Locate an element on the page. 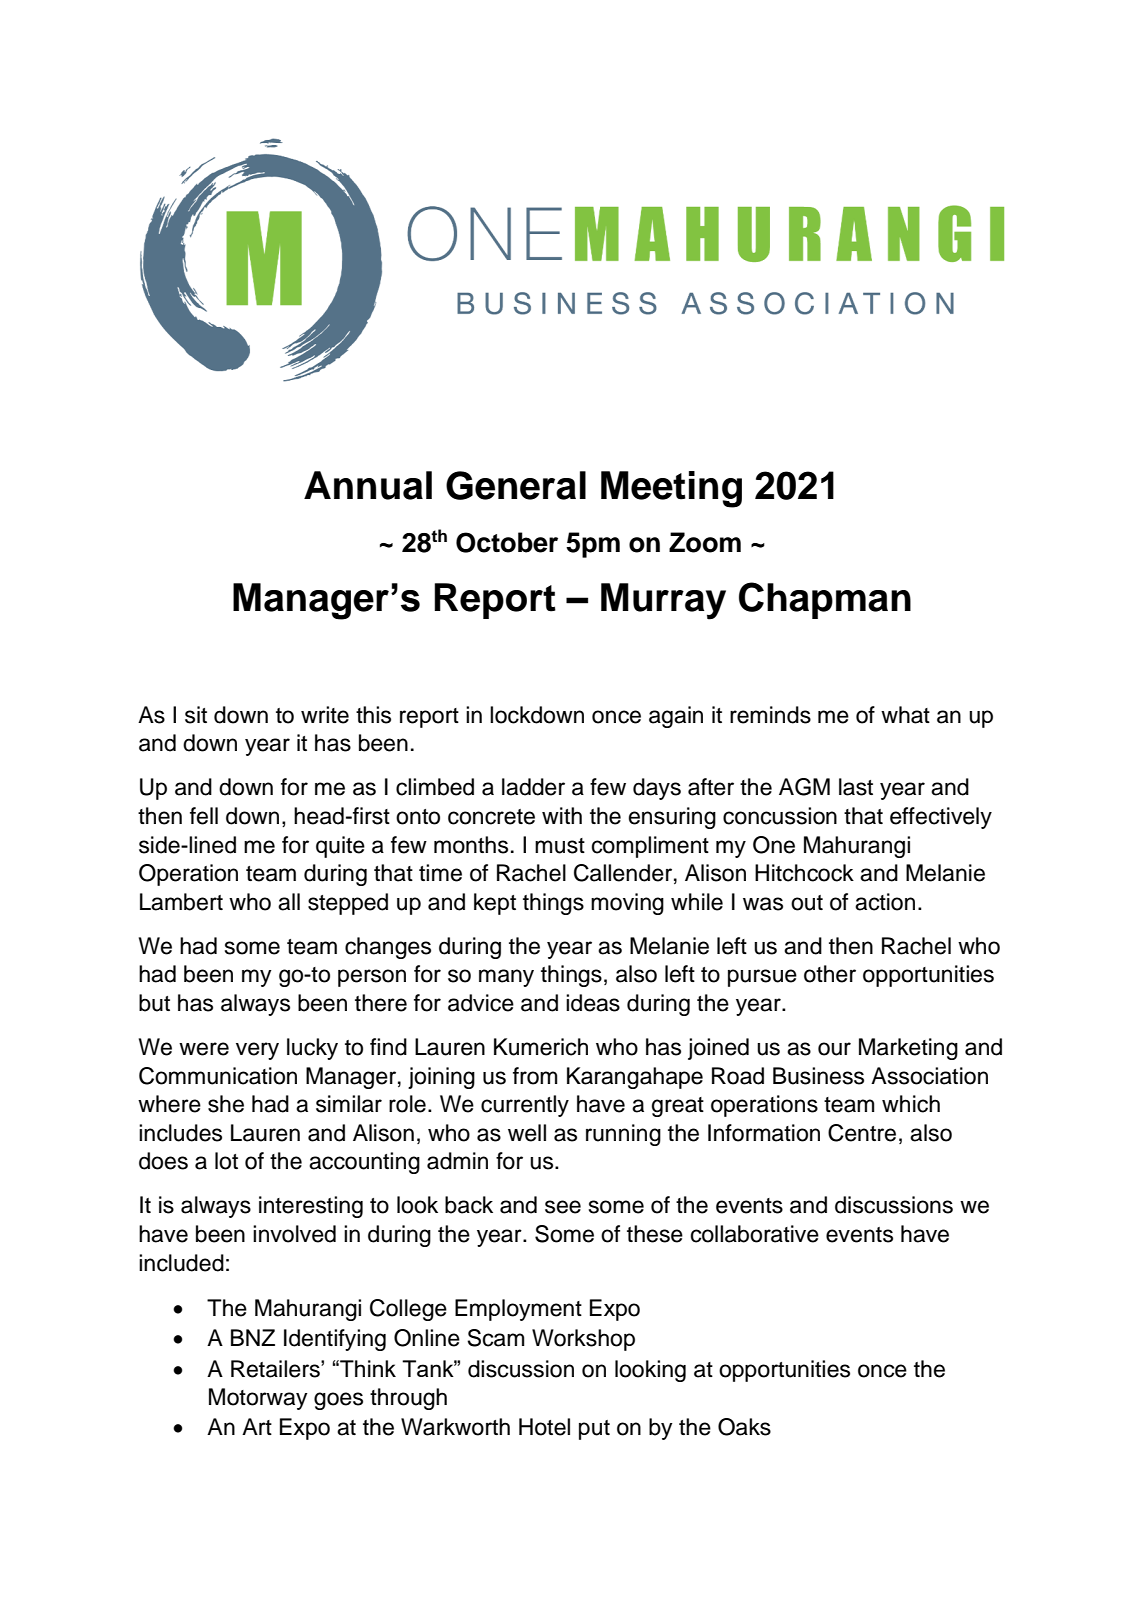 The image size is (1144, 1617). General is located at coordinates (516, 485).
